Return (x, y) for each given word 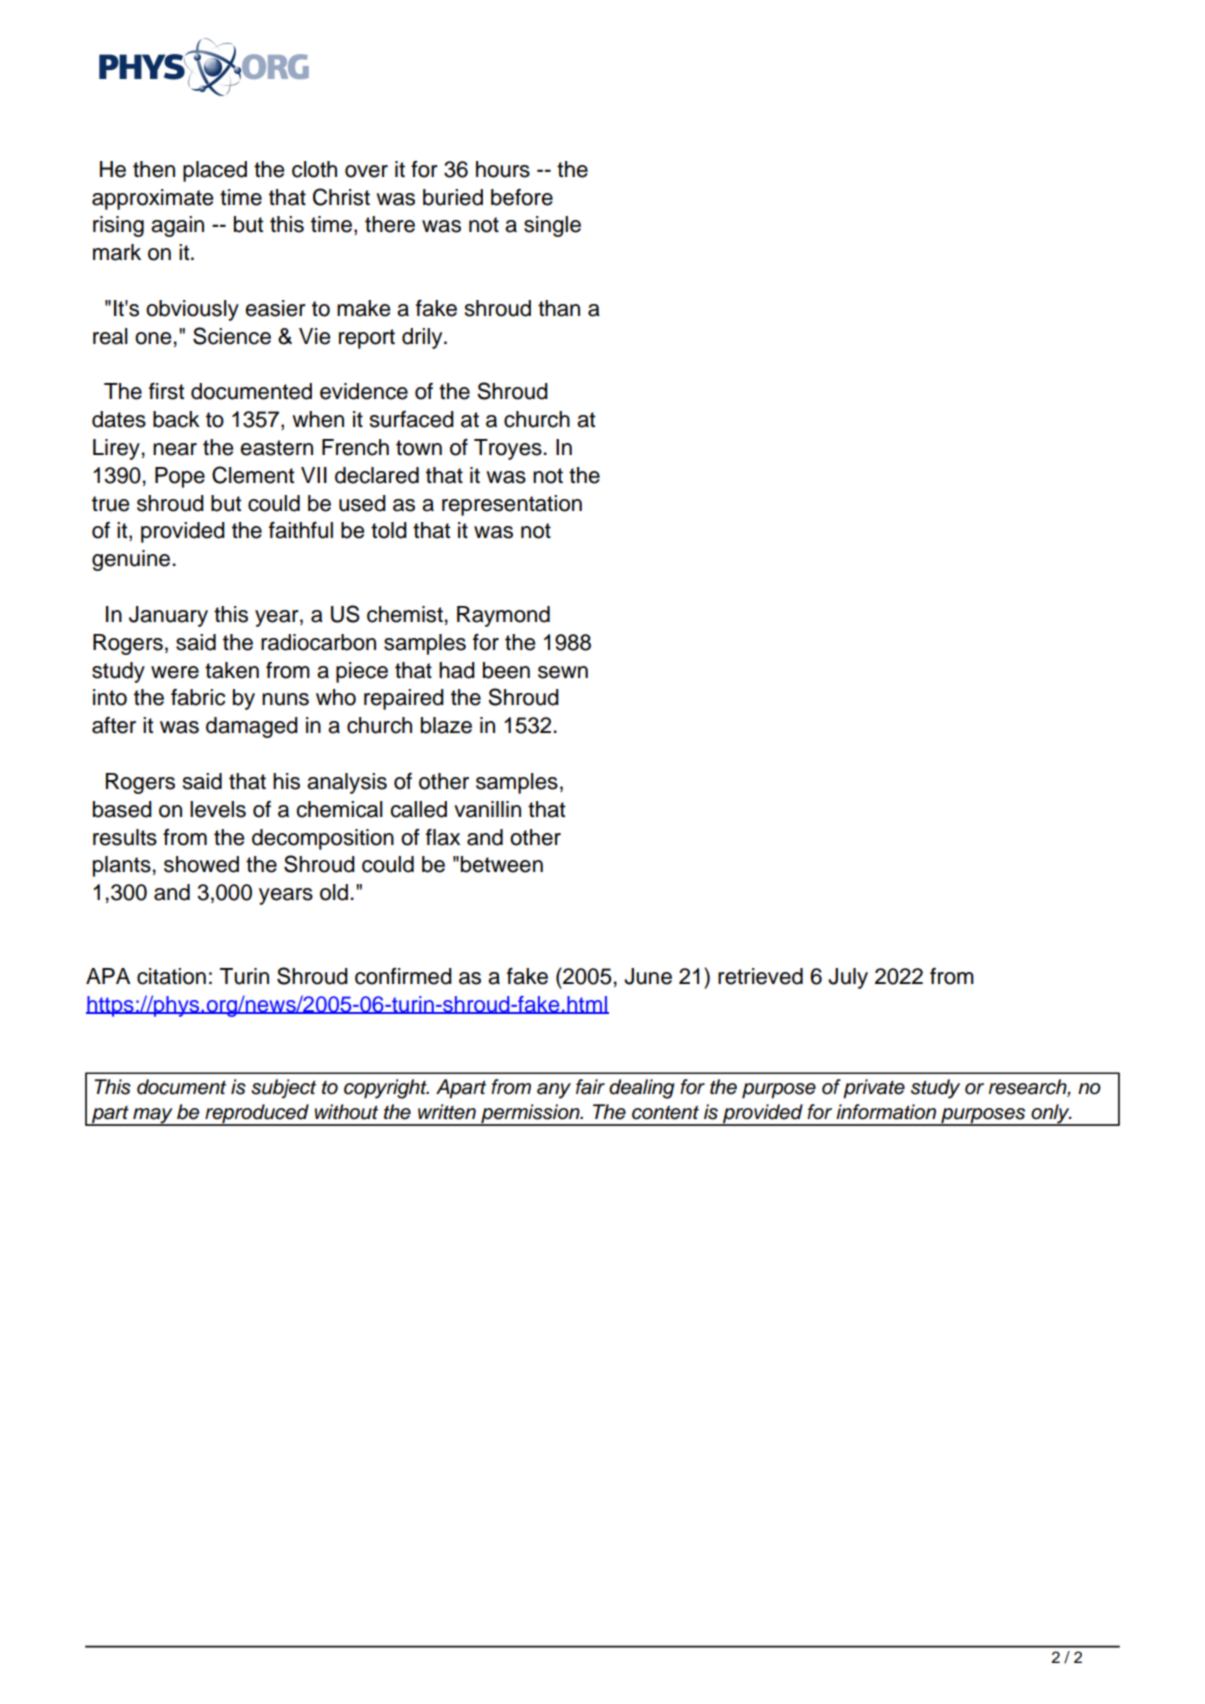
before (522, 197)
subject (283, 1089)
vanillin (487, 809)
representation (512, 505)
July (848, 978)
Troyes (508, 449)
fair (590, 1087)
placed (215, 171)
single (552, 226)
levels (218, 809)
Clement (253, 475)
